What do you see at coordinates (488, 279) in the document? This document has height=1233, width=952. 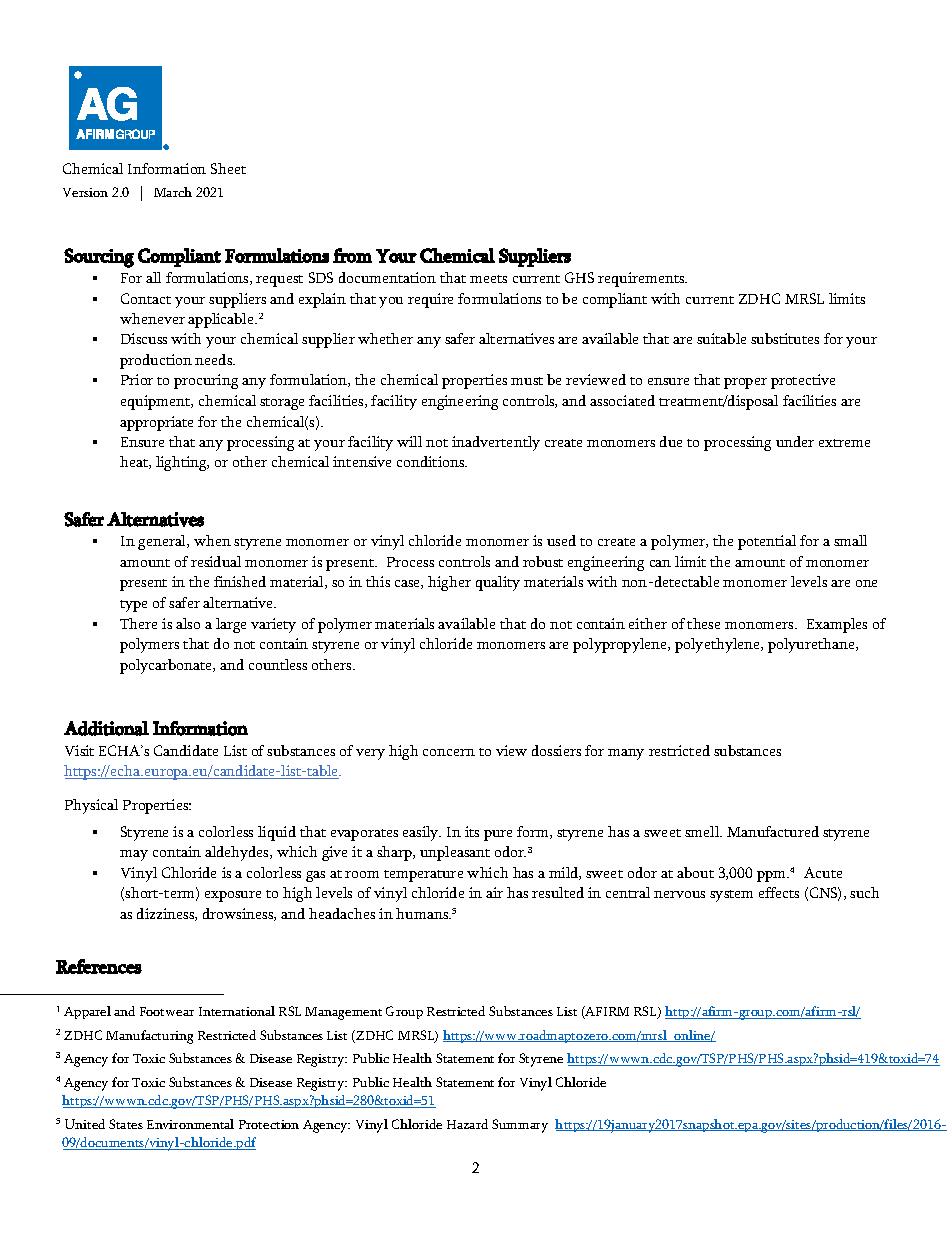 I see `meets` at bounding box center [488, 279].
